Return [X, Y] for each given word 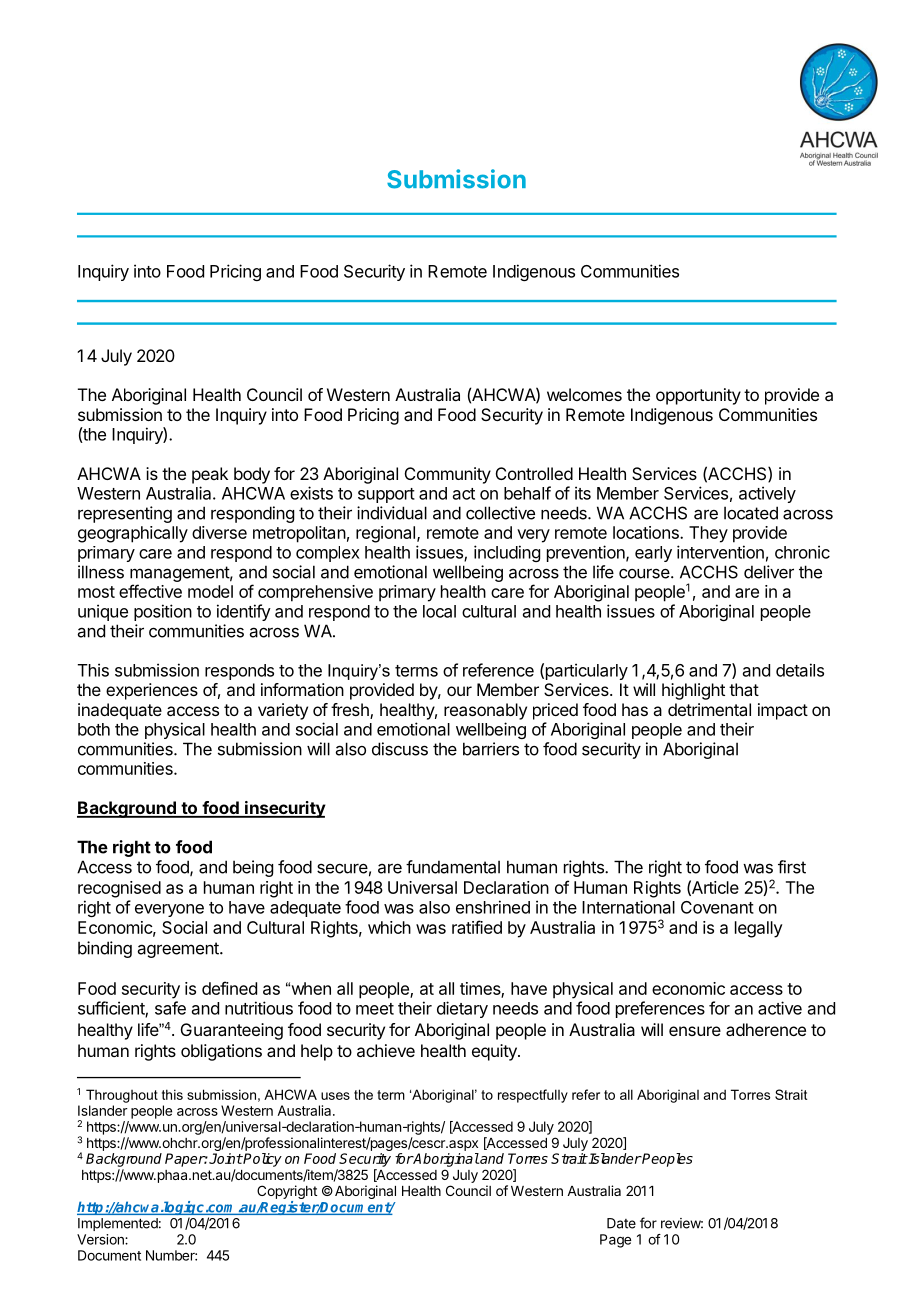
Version [101, 1239]
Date [621, 1223]
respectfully [533, 1096]
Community [448, 475]
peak [210, 475]
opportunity [698, 396]
